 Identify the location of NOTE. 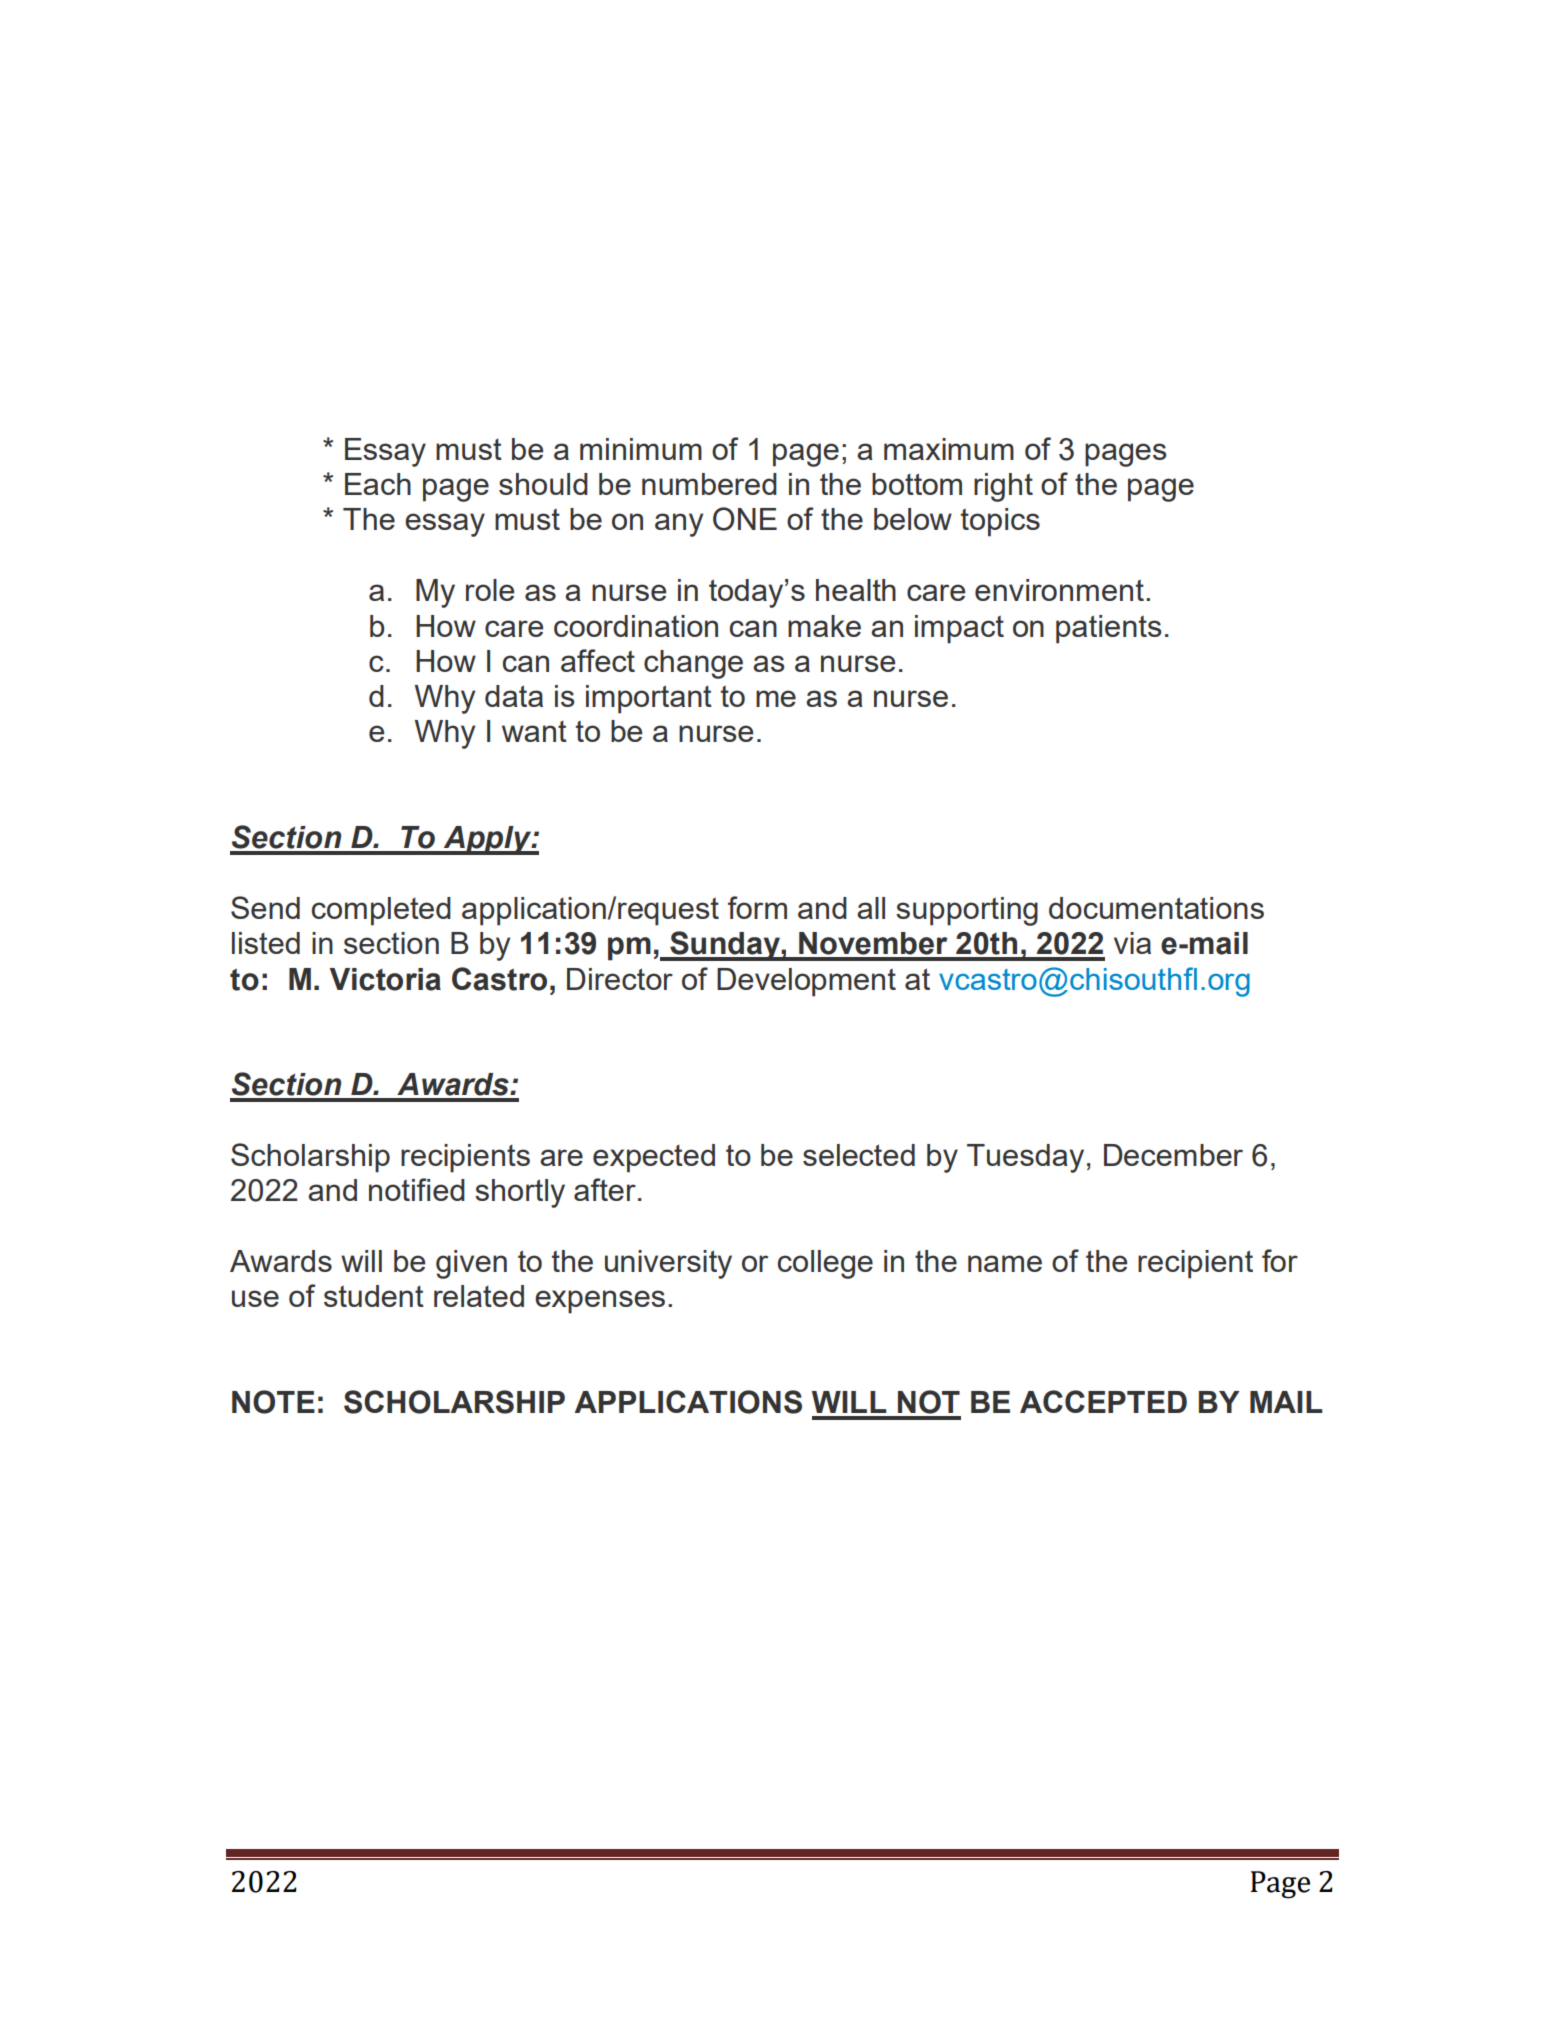
(273, 1402).
